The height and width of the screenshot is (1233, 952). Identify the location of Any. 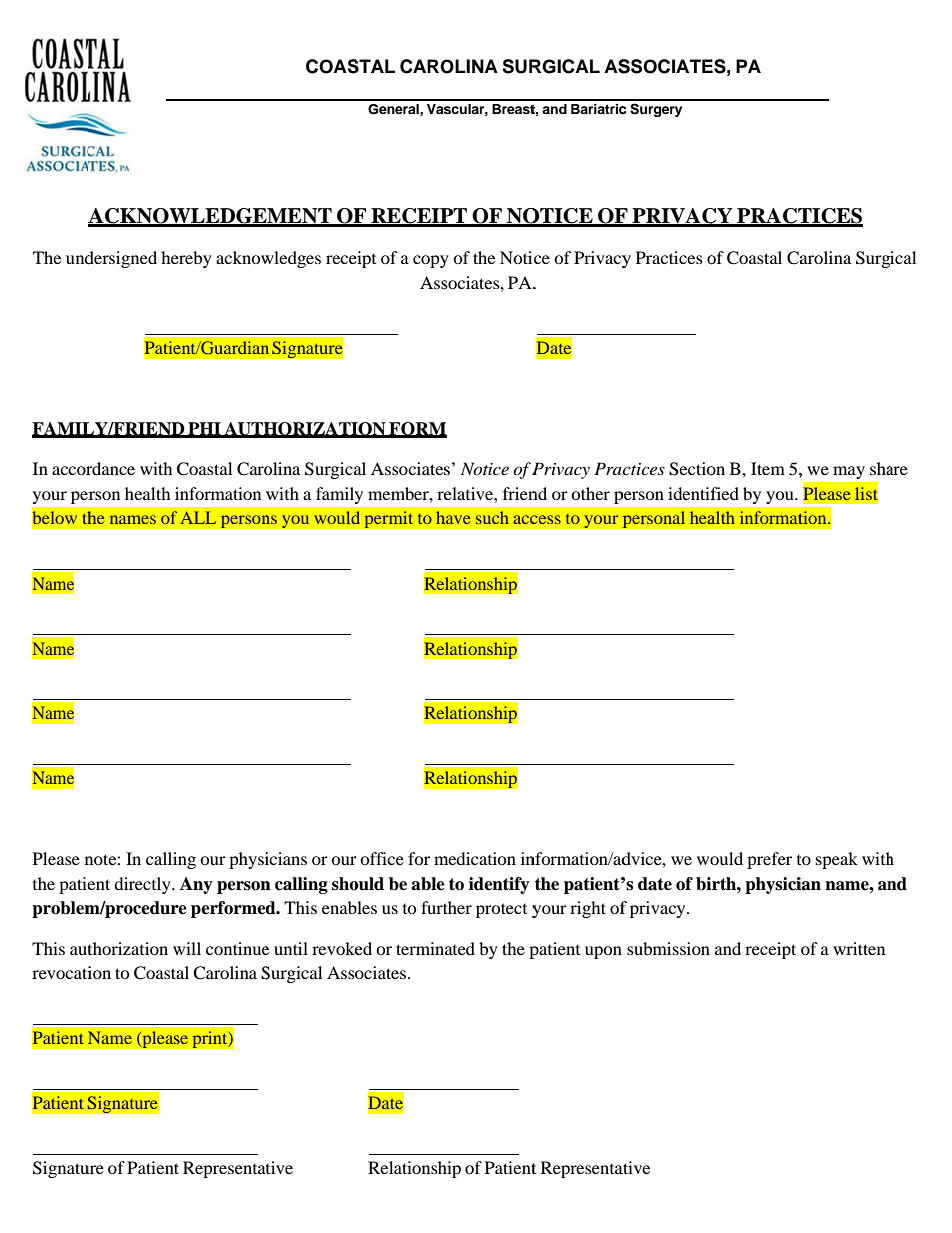
(196, 885).
